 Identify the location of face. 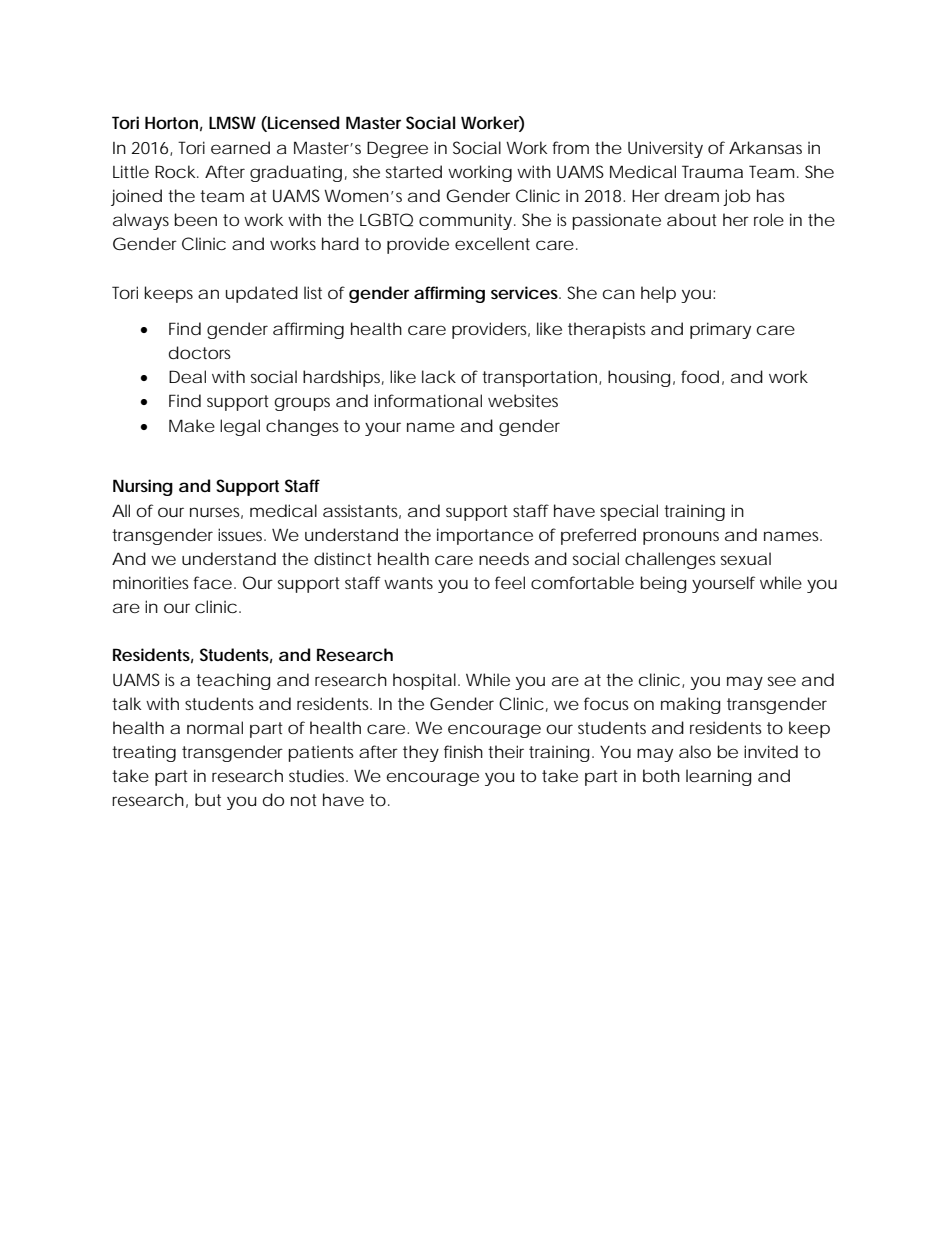
(212, 582).
